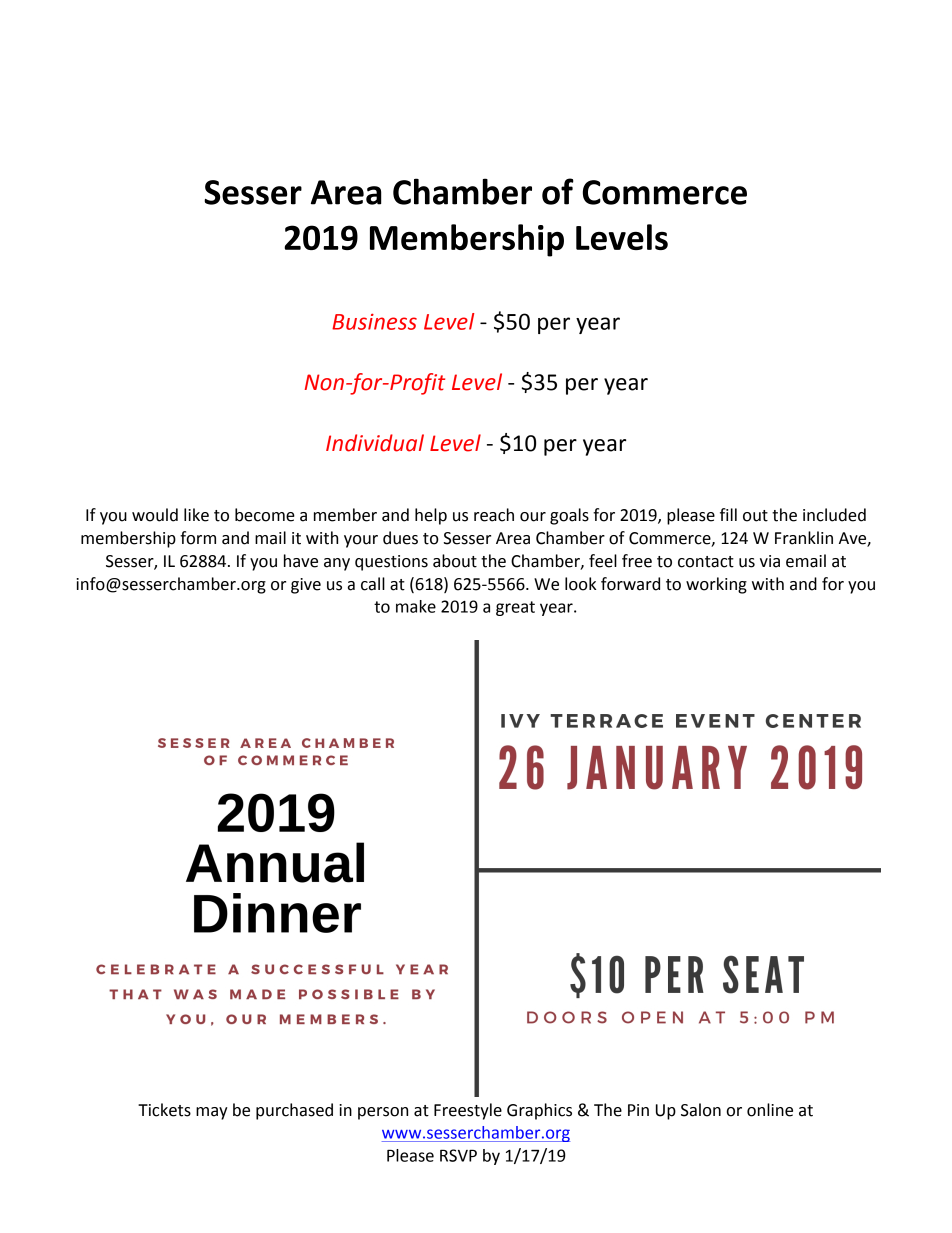 The image size is (952, 1233). What do you see at coordinates (728, 514) in the image?
I see `fill` at bounding box center [728, 514].
